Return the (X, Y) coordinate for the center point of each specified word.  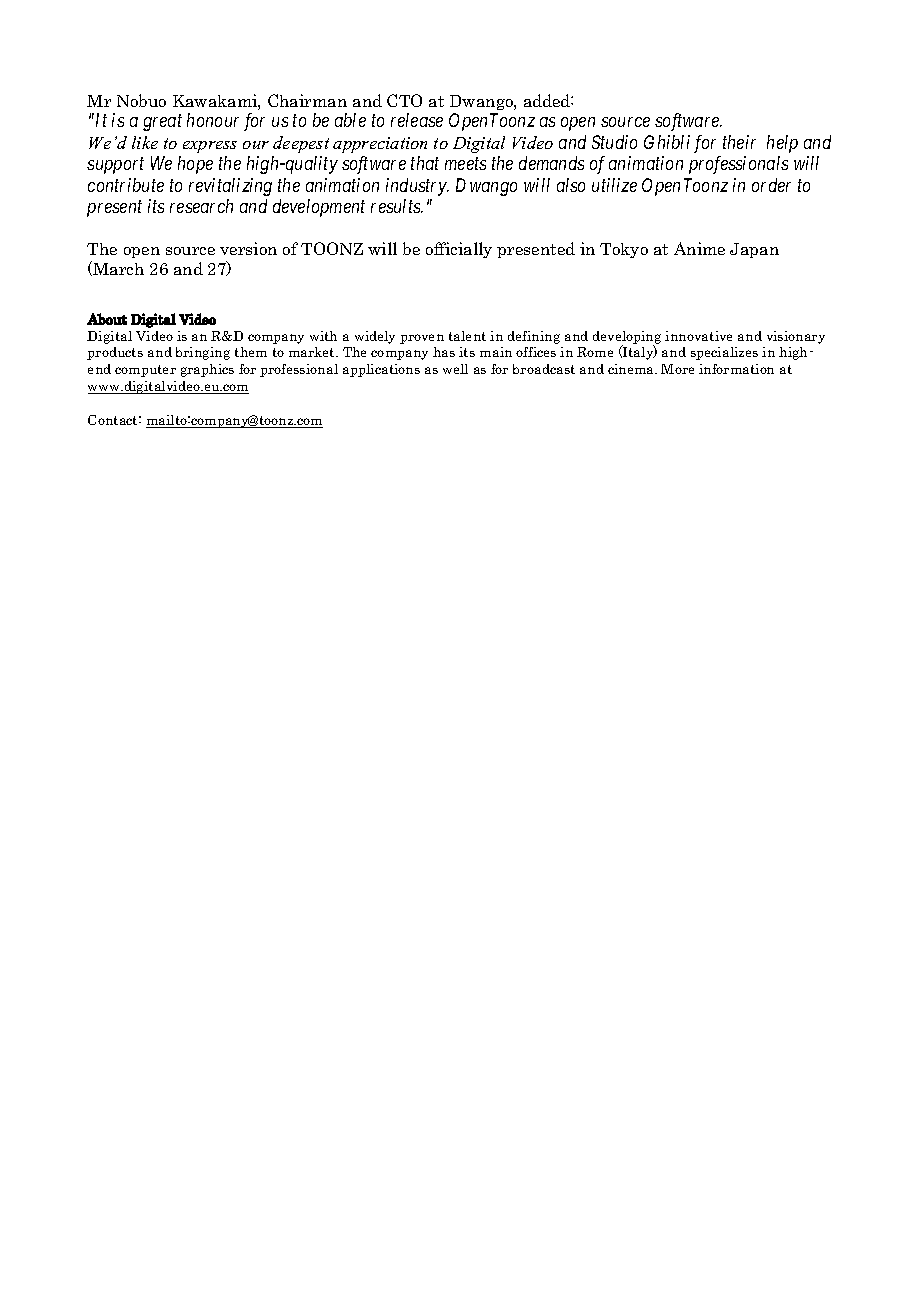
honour (213, 120)
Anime (699, 248)
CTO (404, 100)
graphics (207, 370)
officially (459, 250)
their (739, 142)
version (248, 248)
